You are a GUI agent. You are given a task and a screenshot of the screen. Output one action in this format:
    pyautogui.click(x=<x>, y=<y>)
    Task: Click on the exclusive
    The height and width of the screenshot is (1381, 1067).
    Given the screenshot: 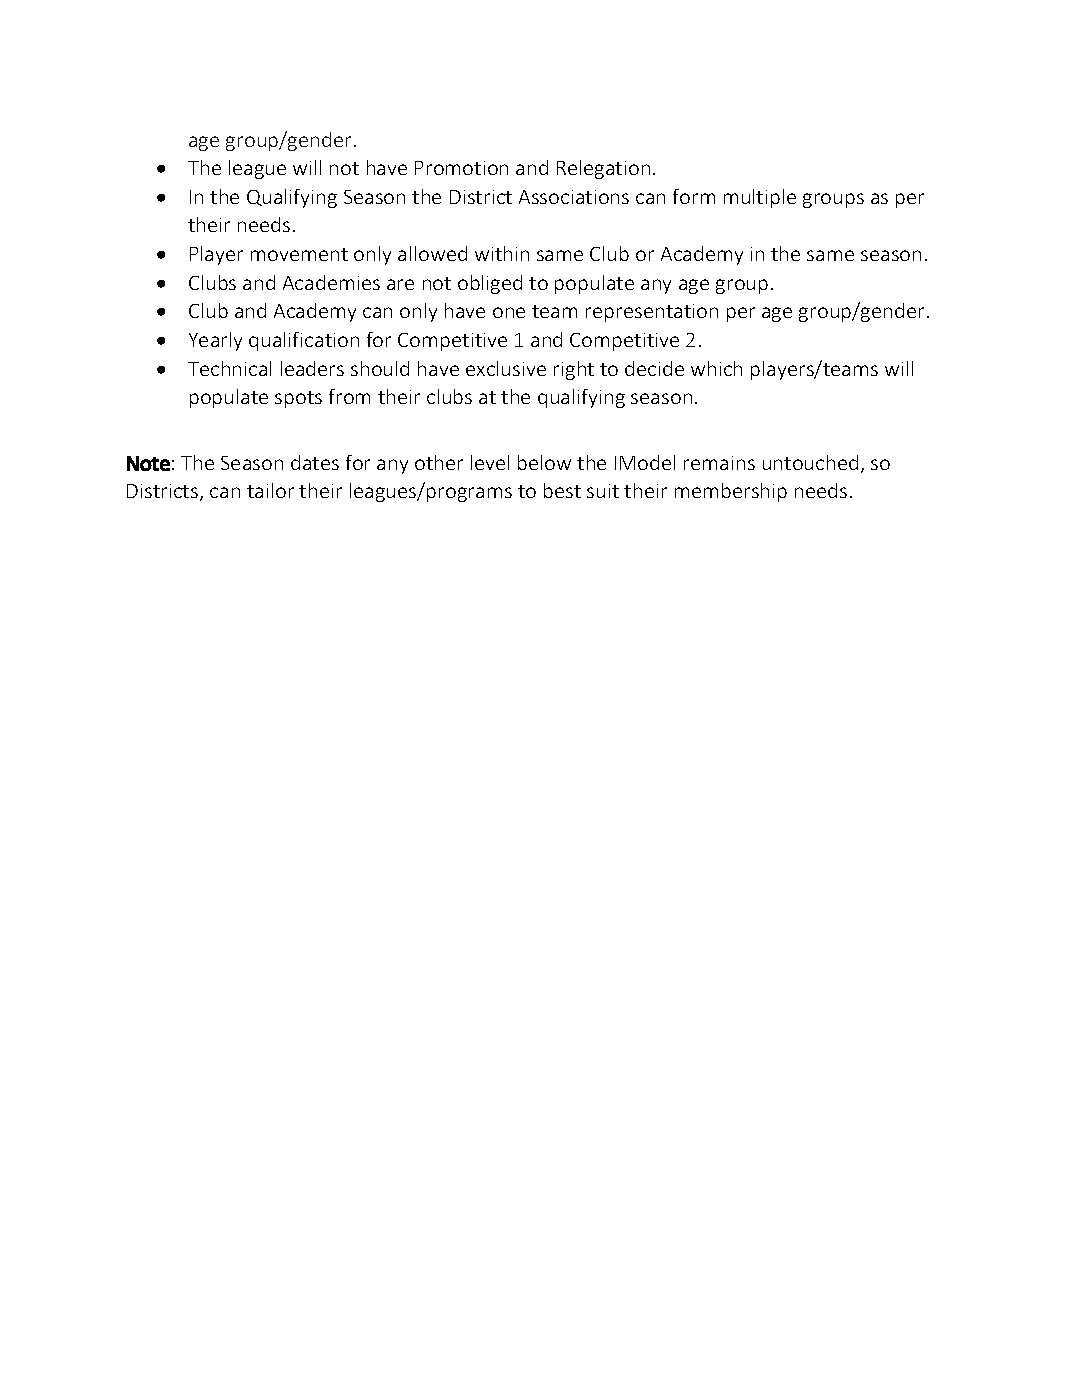 What is the action you would take?
    pyautogui.click(x=506, y=368)
